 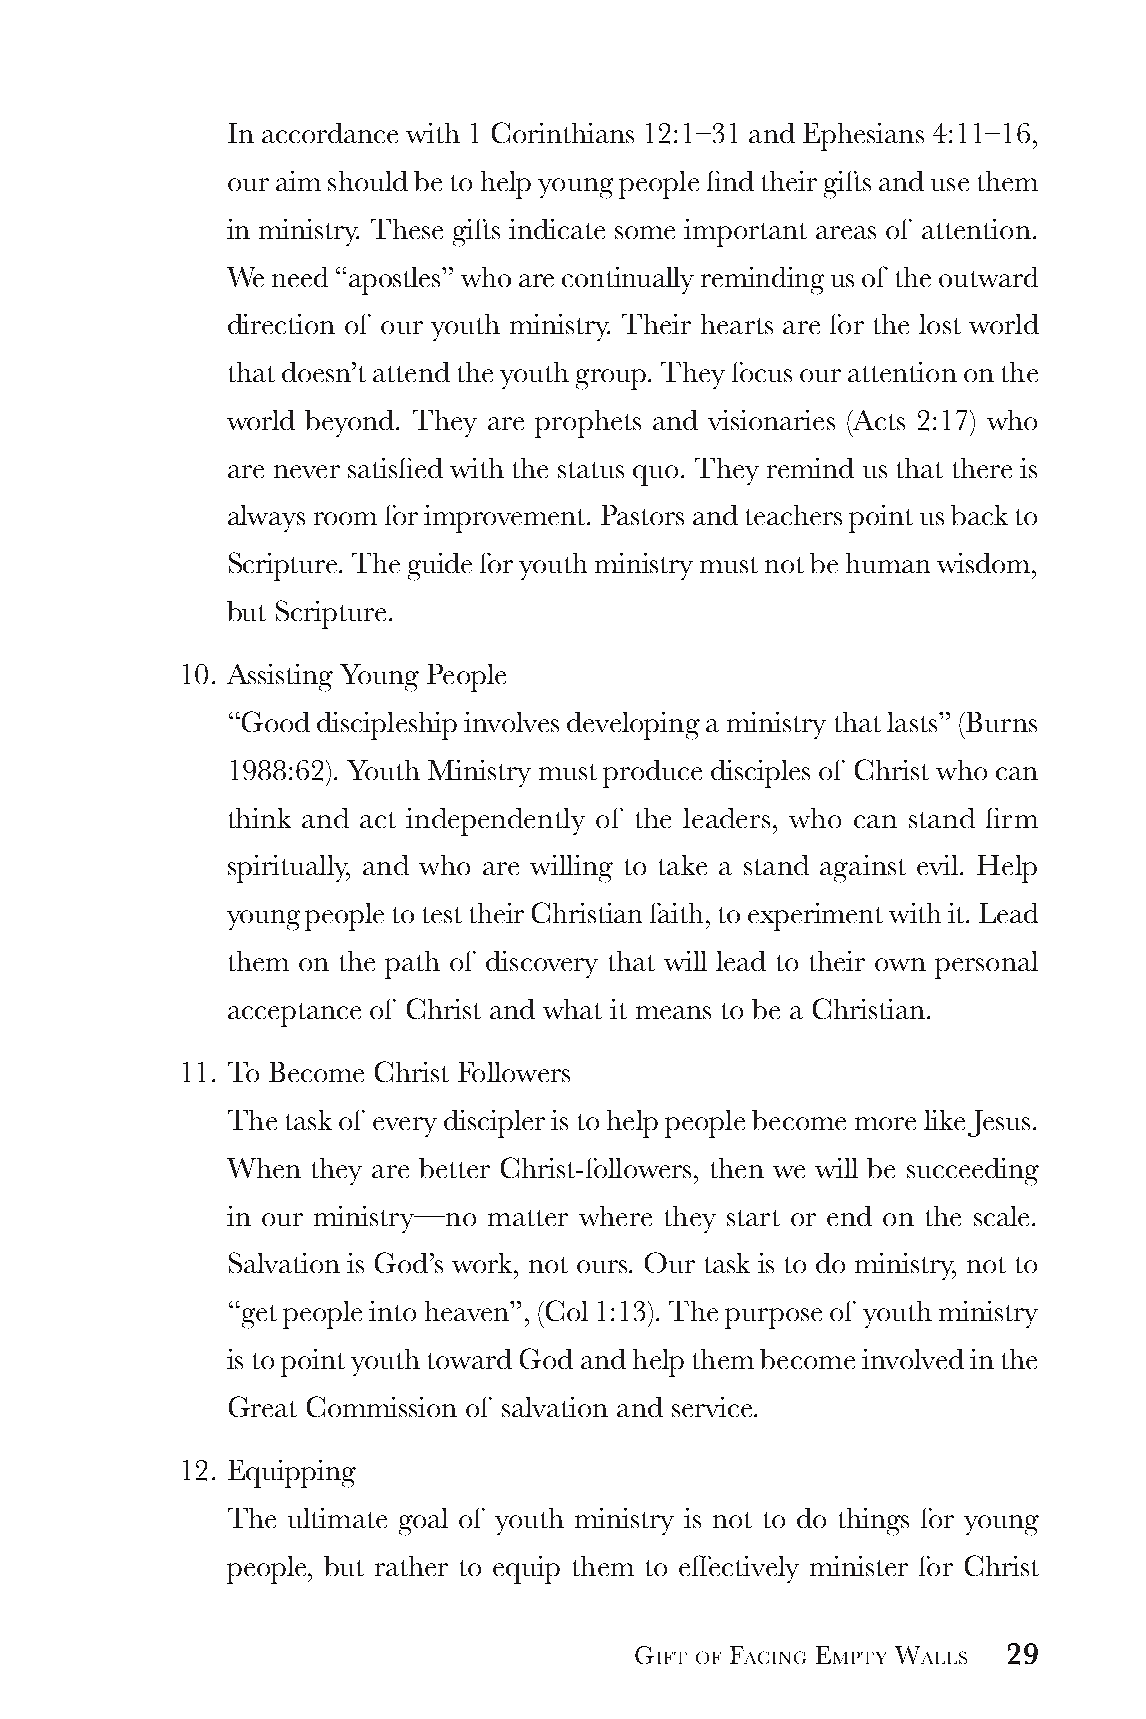 What do you see at coordinates (368, 181) in the document?
I see `should` at bounding box center [368, 181].
